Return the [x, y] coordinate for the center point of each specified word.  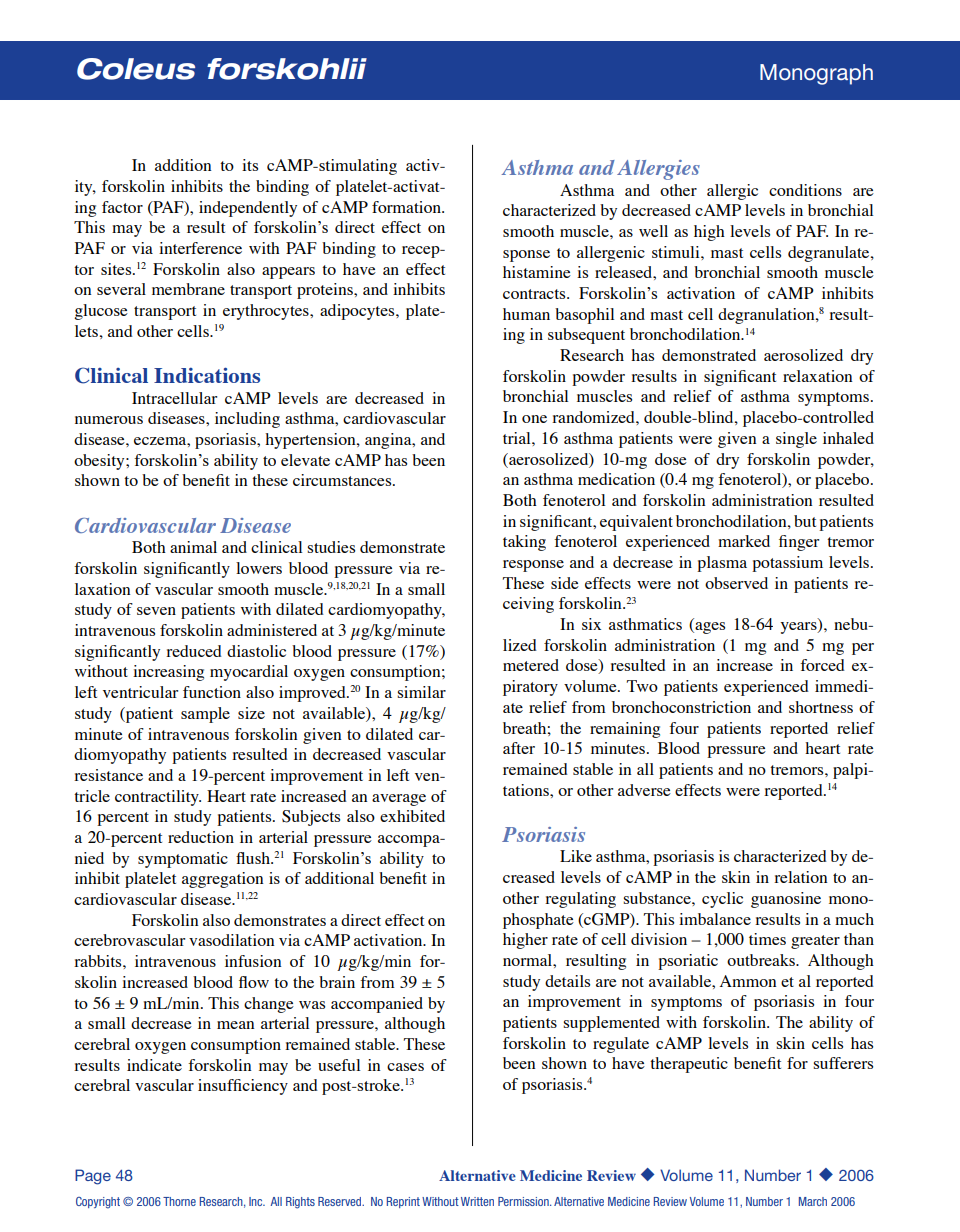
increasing [168, 673]
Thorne [179, 1201]
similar [421, 692]
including [247, 420]
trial [518, 438]
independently [248, 209]
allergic [732, 192]
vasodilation [232, 940]
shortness [821, 707]
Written [477, 1201]
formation [407, 207]
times [767, 939]
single [796, 440]
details [567, 981]
